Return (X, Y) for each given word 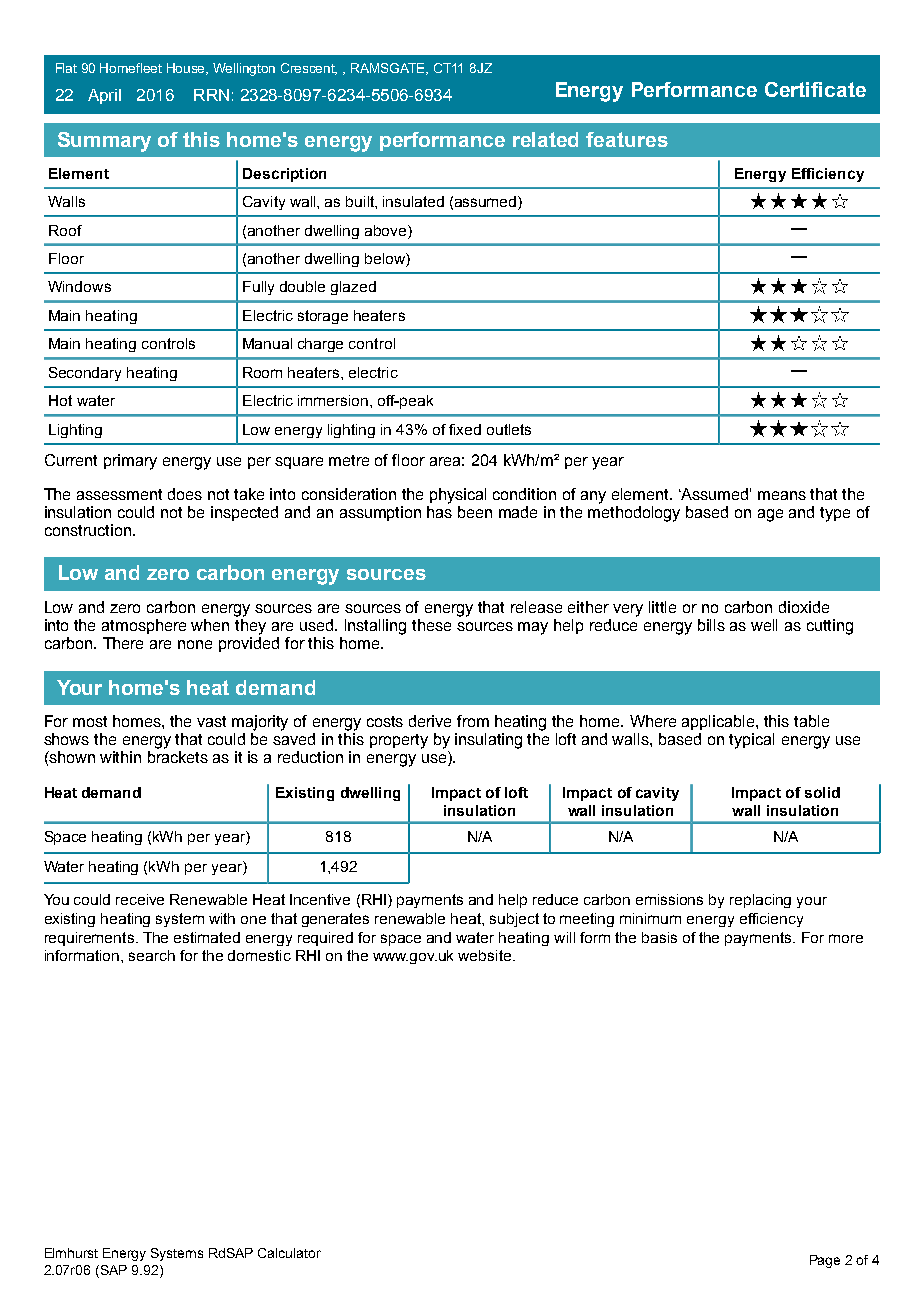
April (104, 96)
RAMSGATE (389, 69)
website (486, 955)
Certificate (815, 89)
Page (825, 1261)
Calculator (289, 1253)
